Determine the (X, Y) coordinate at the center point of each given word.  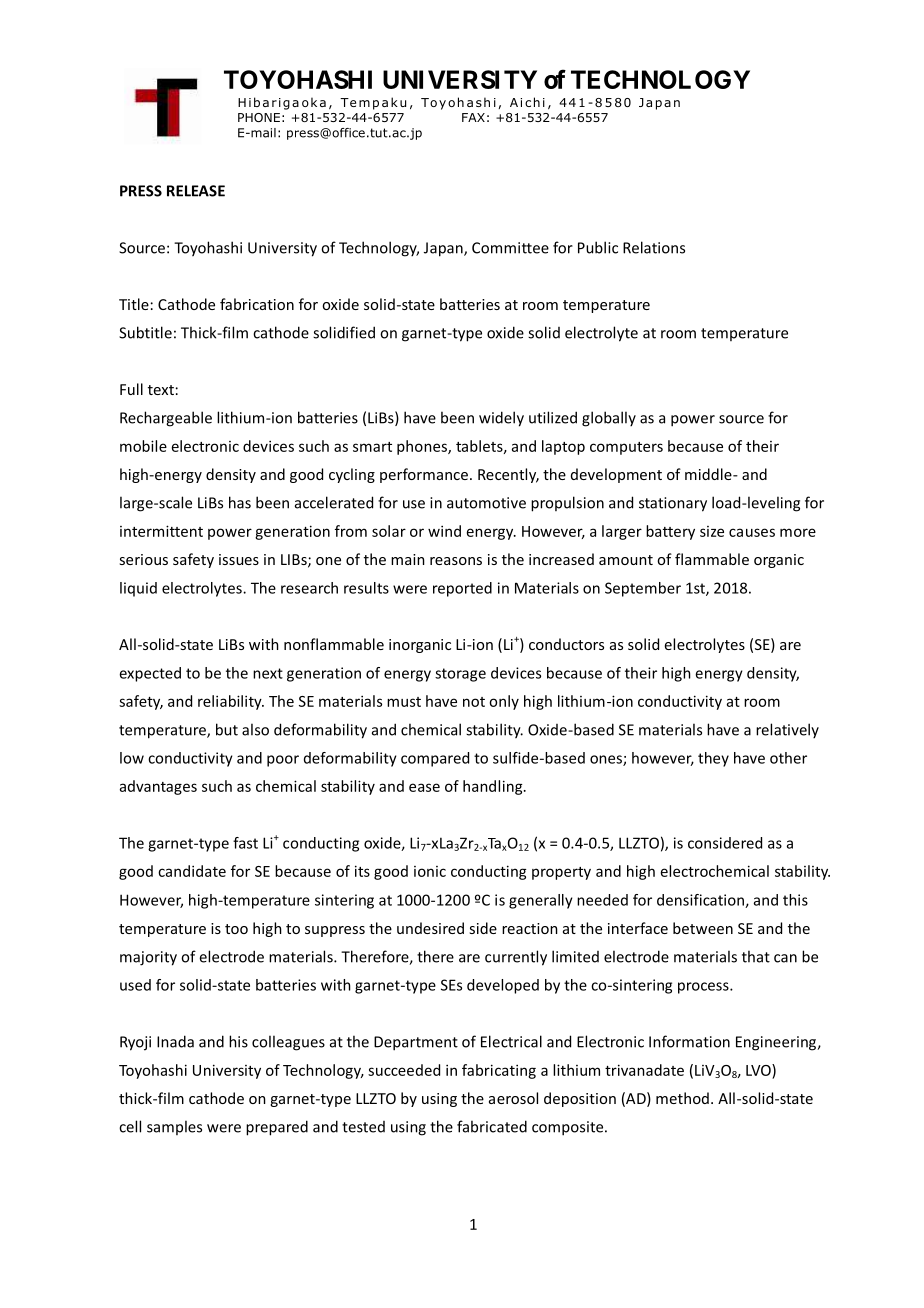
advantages (158, 787)
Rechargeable (166, 419)
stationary (673, 504)
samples (174, 1127)
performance (424, 475)
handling (494, 787)
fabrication (257, 304)
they (713, 759)
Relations (654, 247)
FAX (473, 117)
